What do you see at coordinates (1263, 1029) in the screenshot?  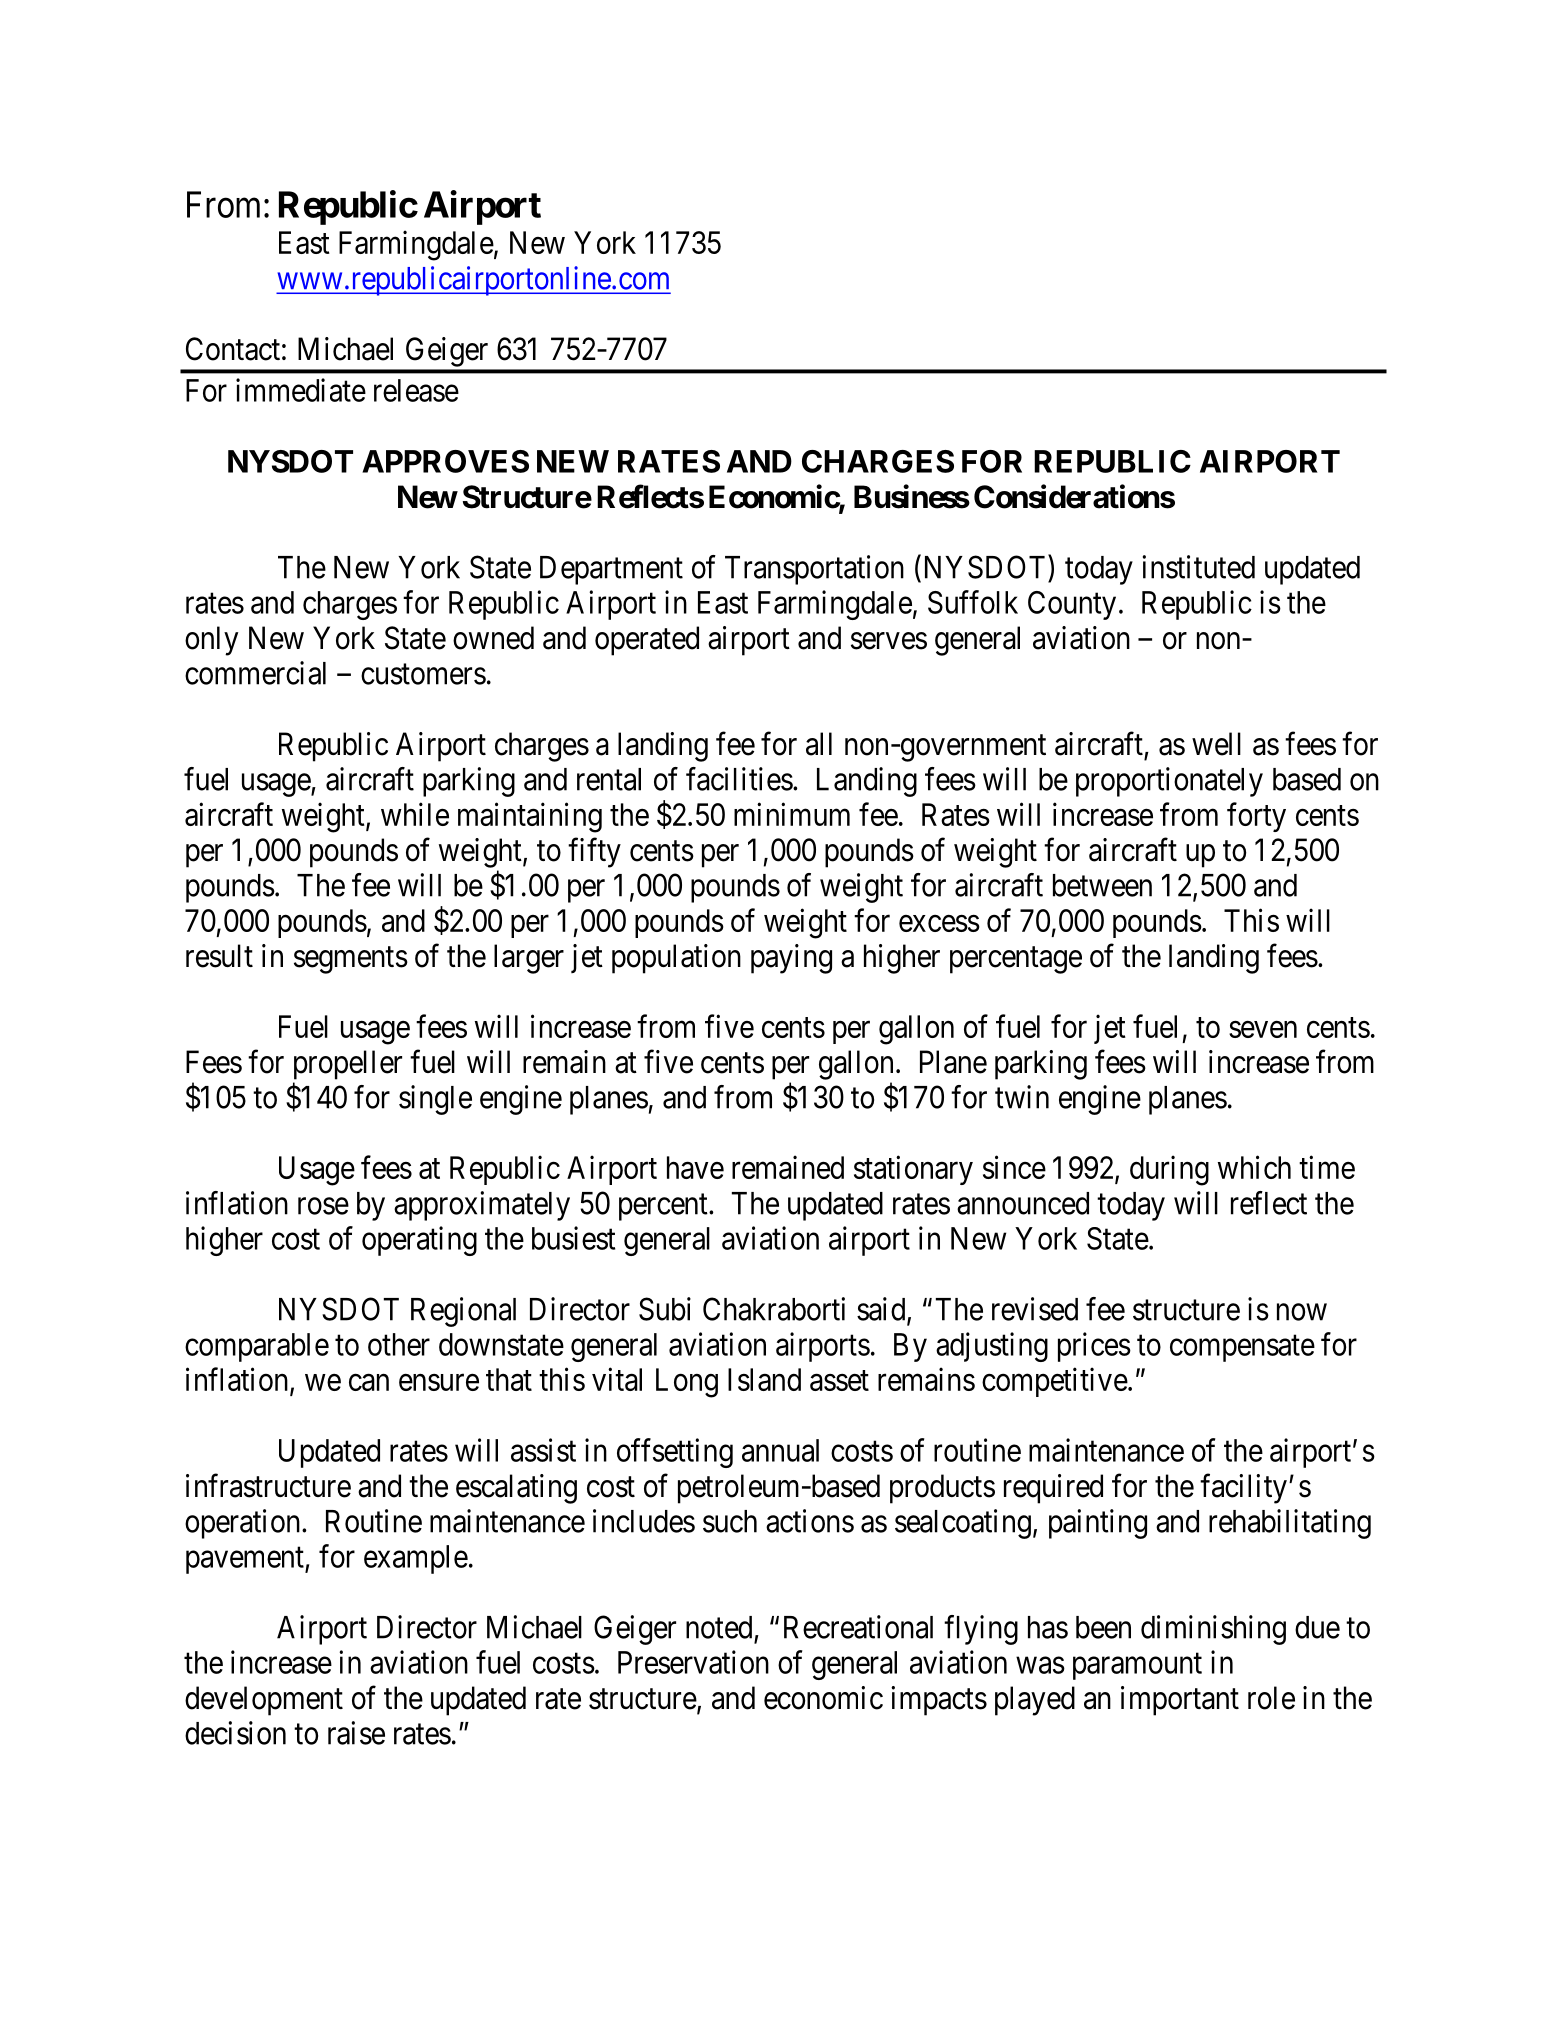 I see `seven` at bounding box center [1263, 1029].
